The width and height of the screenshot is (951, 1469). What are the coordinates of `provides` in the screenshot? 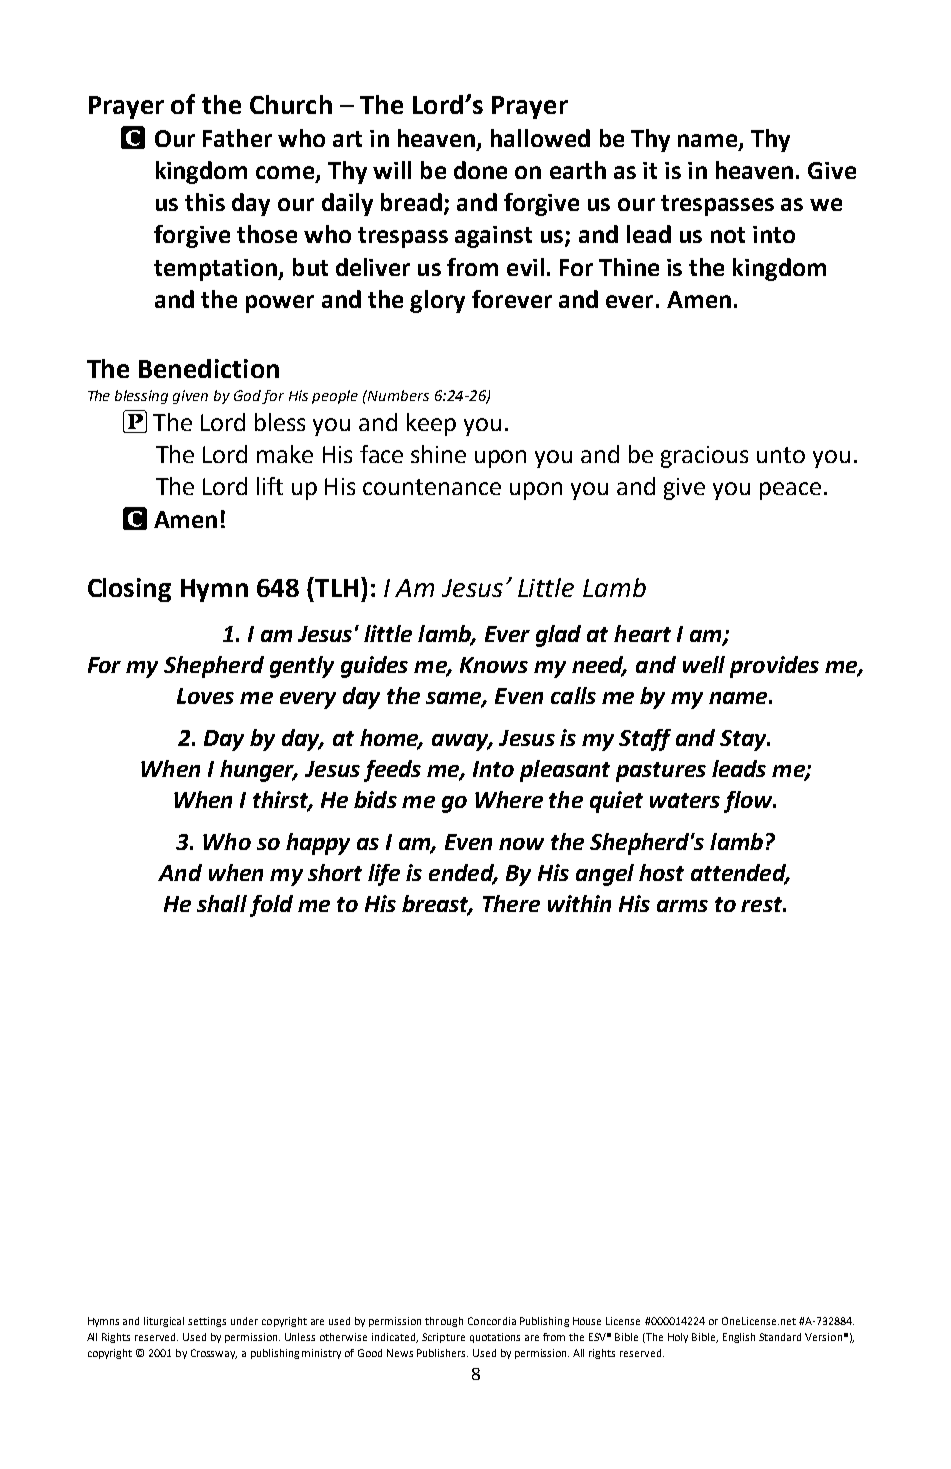 It's located at (774, 667).
